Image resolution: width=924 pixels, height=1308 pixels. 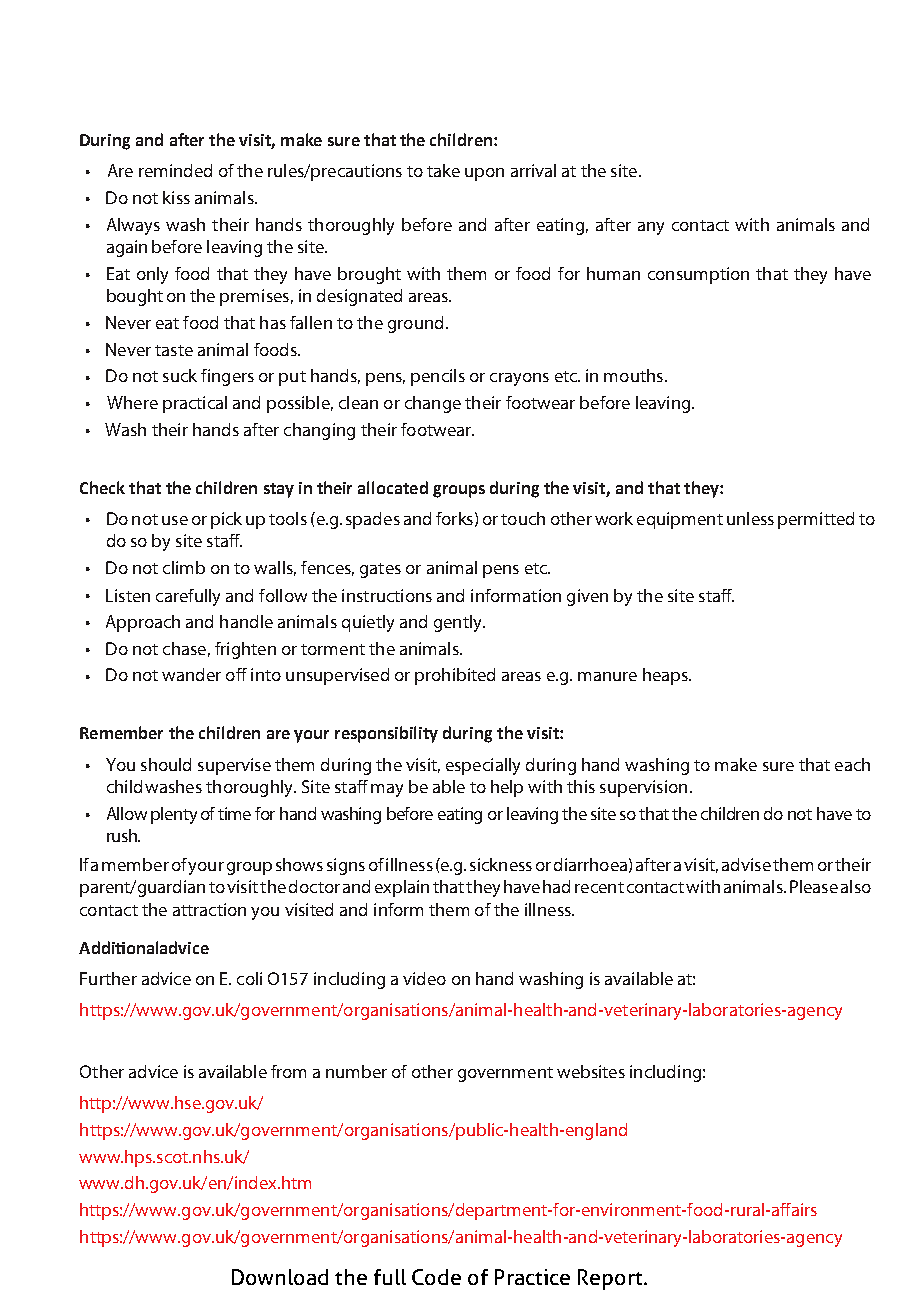 I want to click on upon, so click(x=484, y=174).
